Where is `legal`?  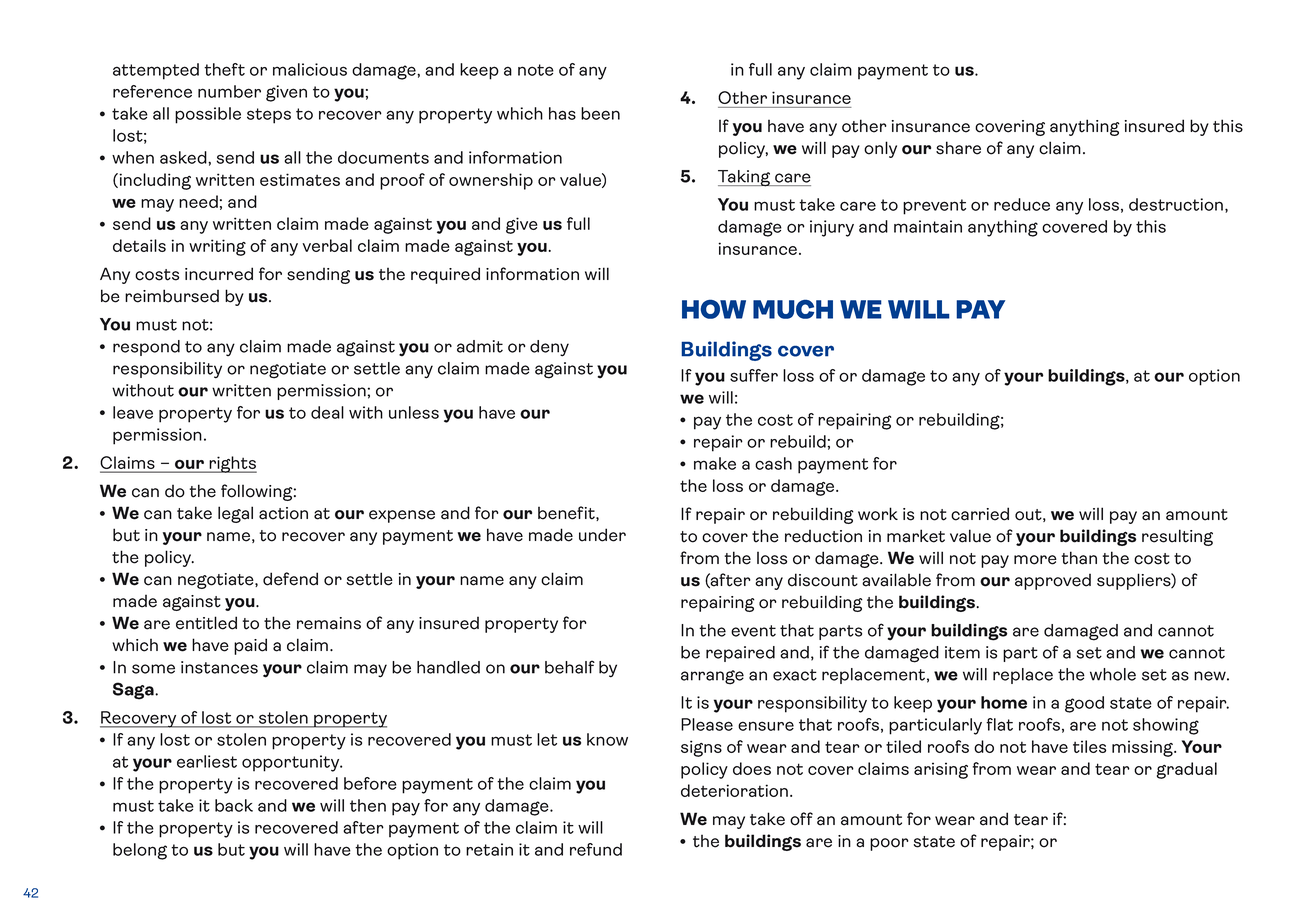
legal is located at coordinates (235, 514).
